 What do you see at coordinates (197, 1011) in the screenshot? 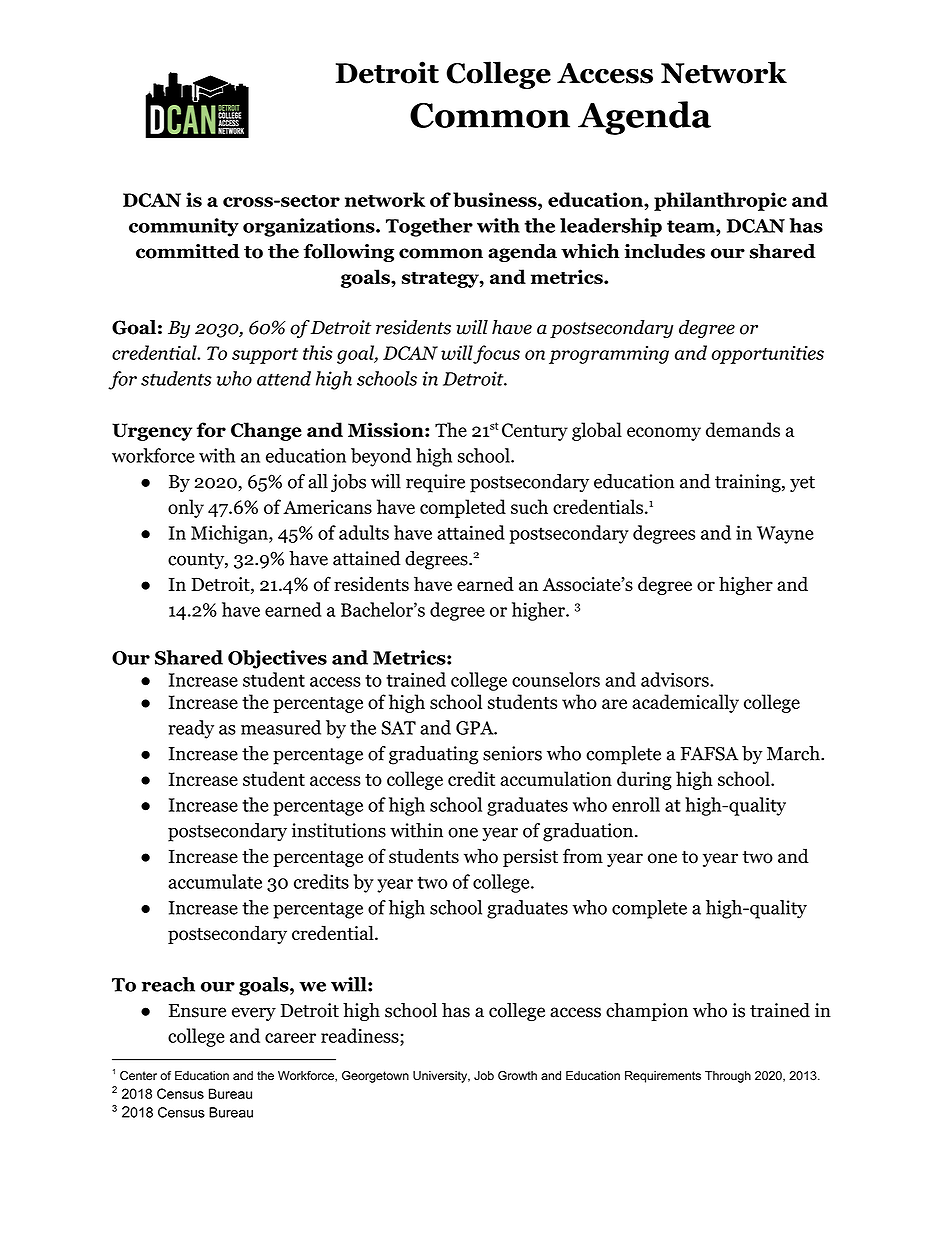
I see `Ensure` at bounding box center [197, 1011].
